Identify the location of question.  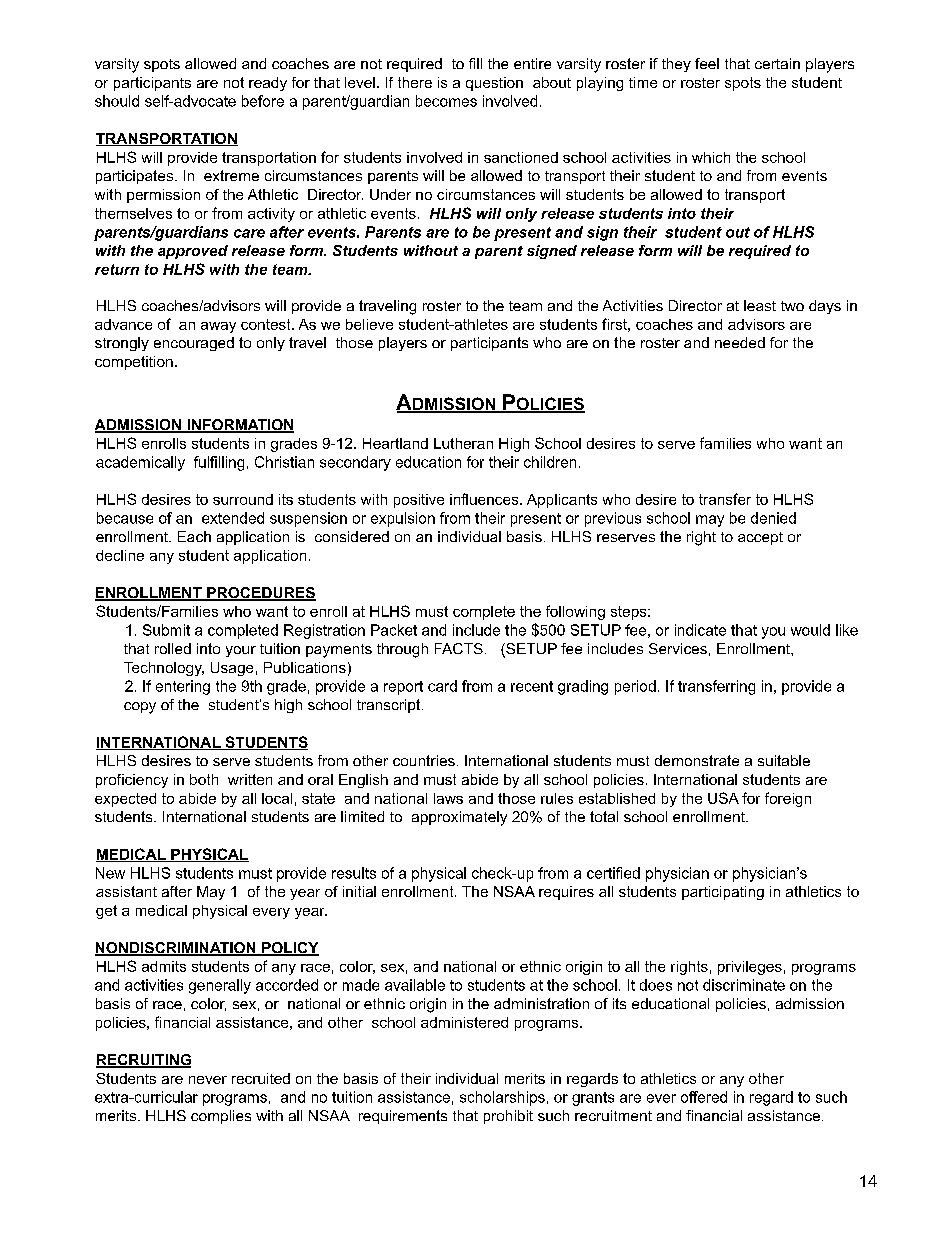
(494, 84).
